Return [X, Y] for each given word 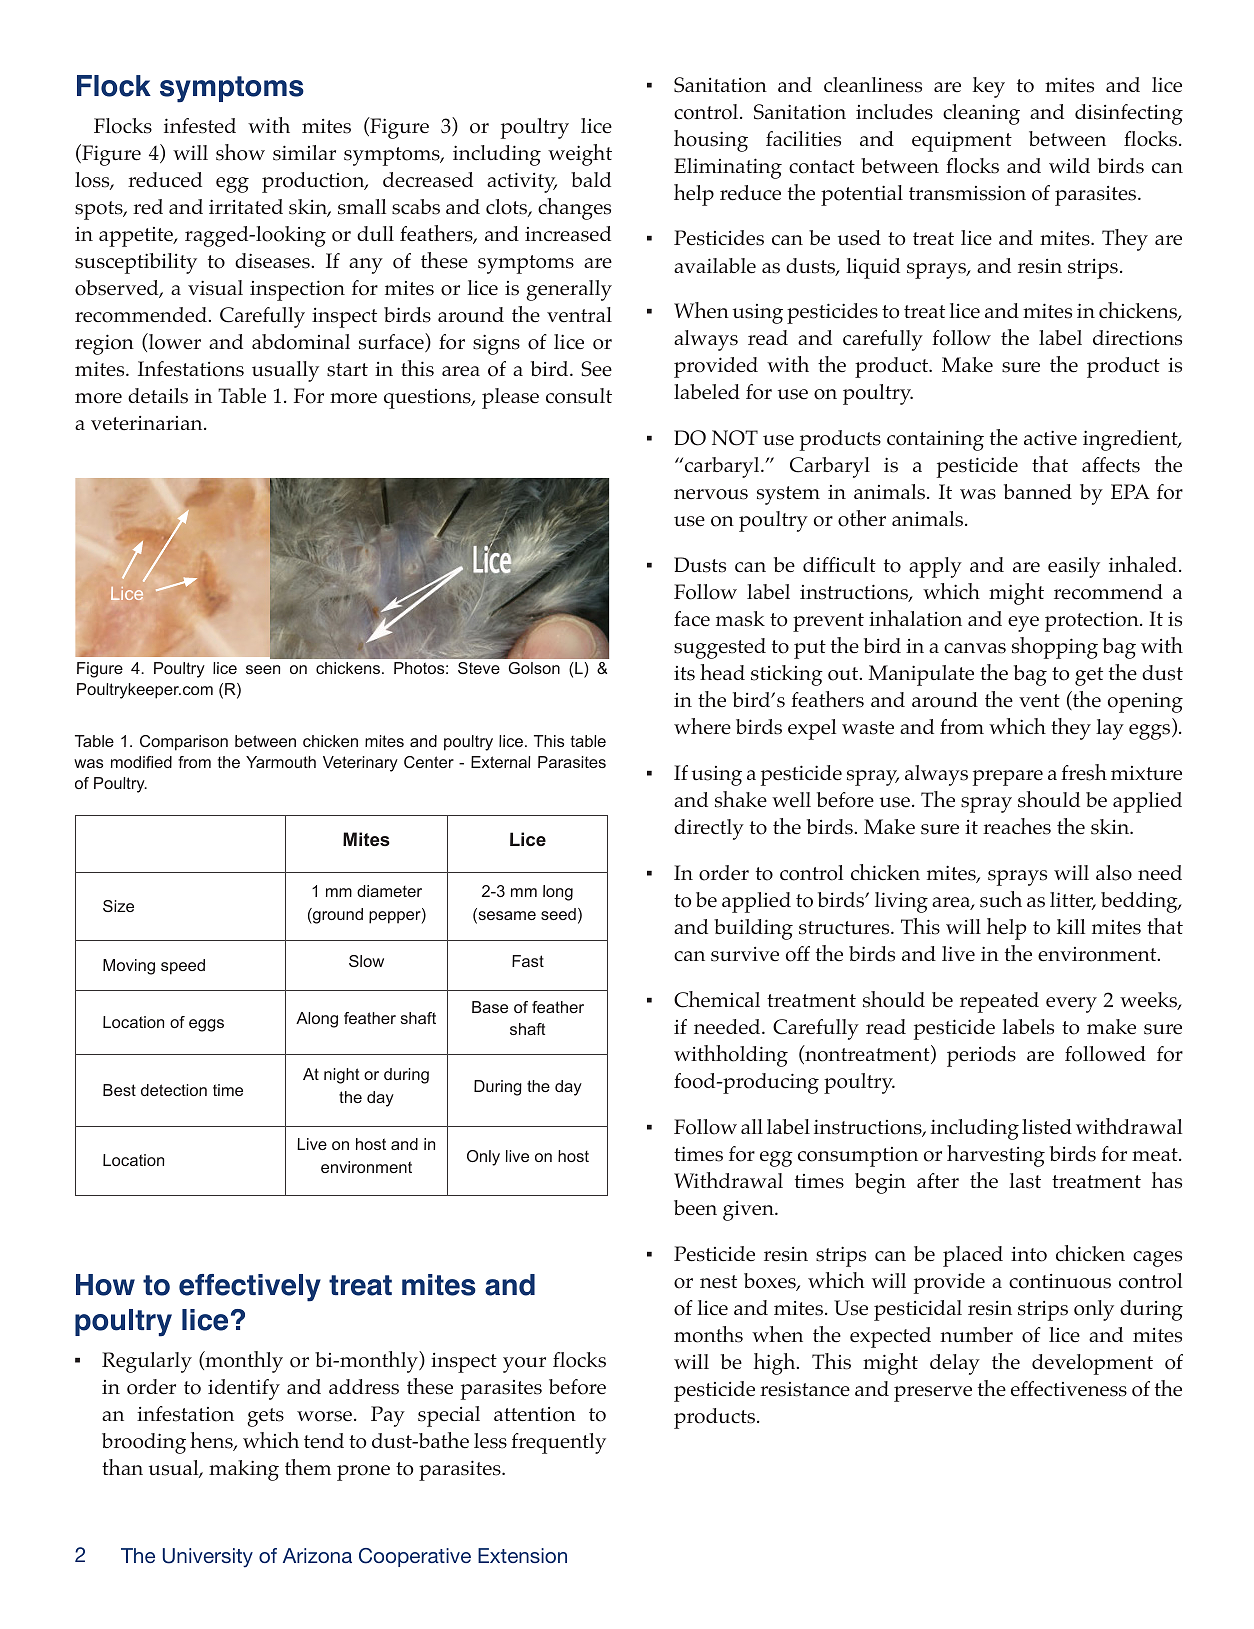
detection [174, 1090]
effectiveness [1069, 1389]
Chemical [717, 999]
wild [1069, 165]
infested [200, 126]
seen [263, 669]
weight [580, 155]
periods [981, 1056]
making [244, 1470]
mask [740, 619]
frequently [558, 1443]
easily [1074, 567]
